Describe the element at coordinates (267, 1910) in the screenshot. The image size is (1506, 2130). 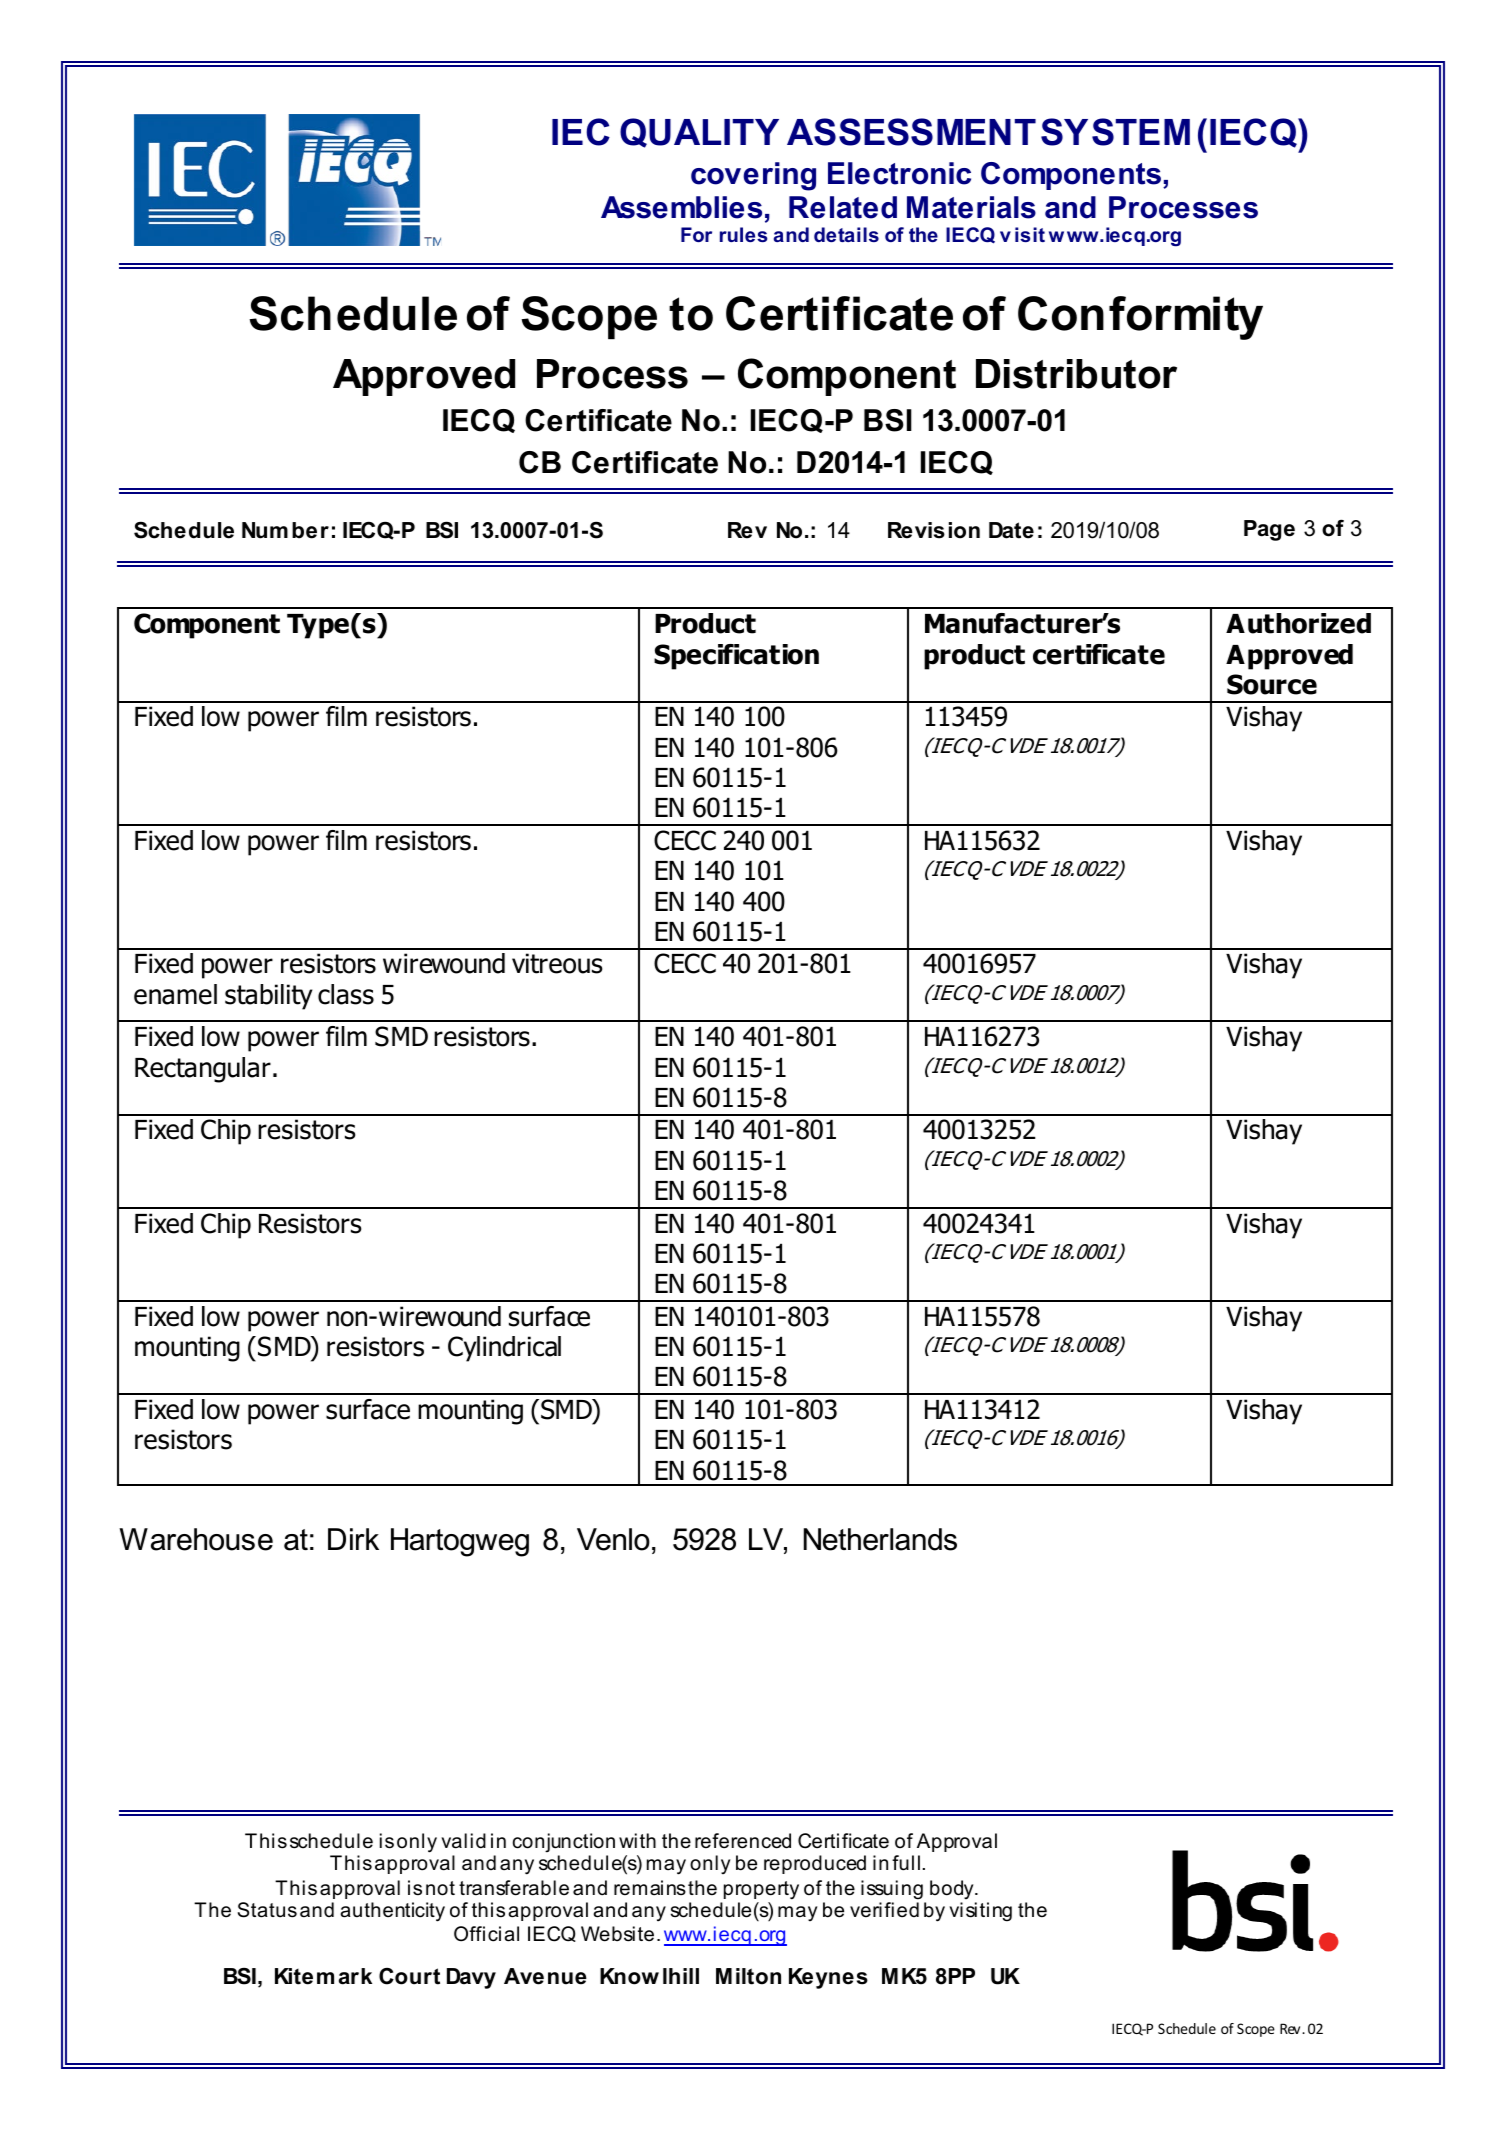
I see `Status` at that location.
